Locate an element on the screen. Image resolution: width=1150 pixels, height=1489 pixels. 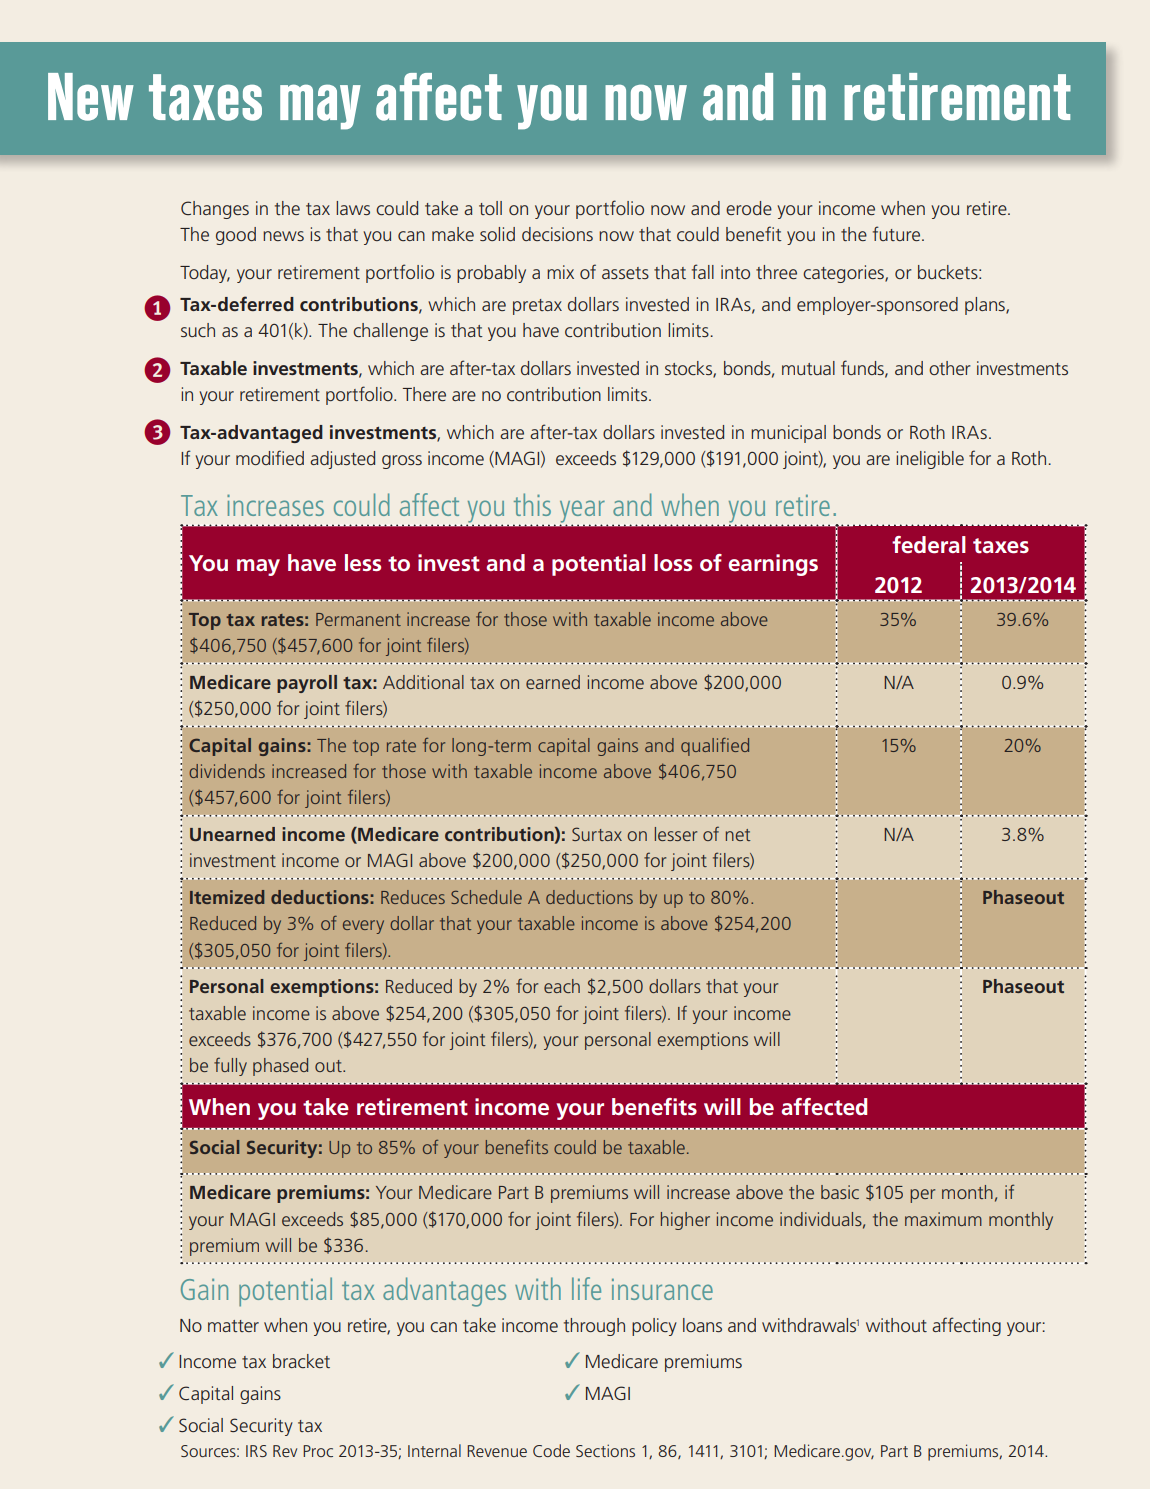
decisions is located at coordinates (557, 234).
